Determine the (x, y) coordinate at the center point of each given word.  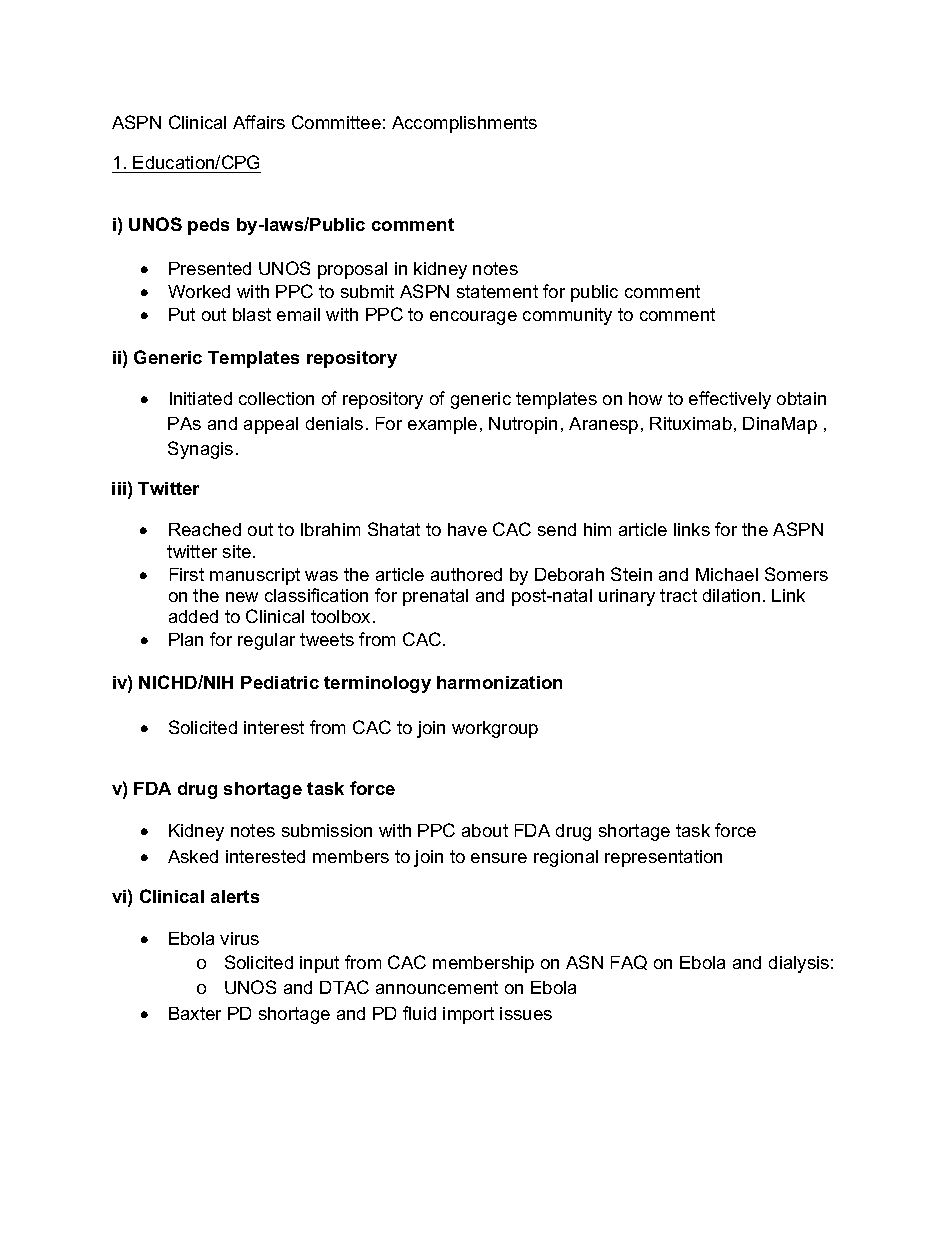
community (567, 316)
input (319, 964)
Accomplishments (464, 124)
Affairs (259, 122)
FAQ (629, 962)
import (468, 1015)
